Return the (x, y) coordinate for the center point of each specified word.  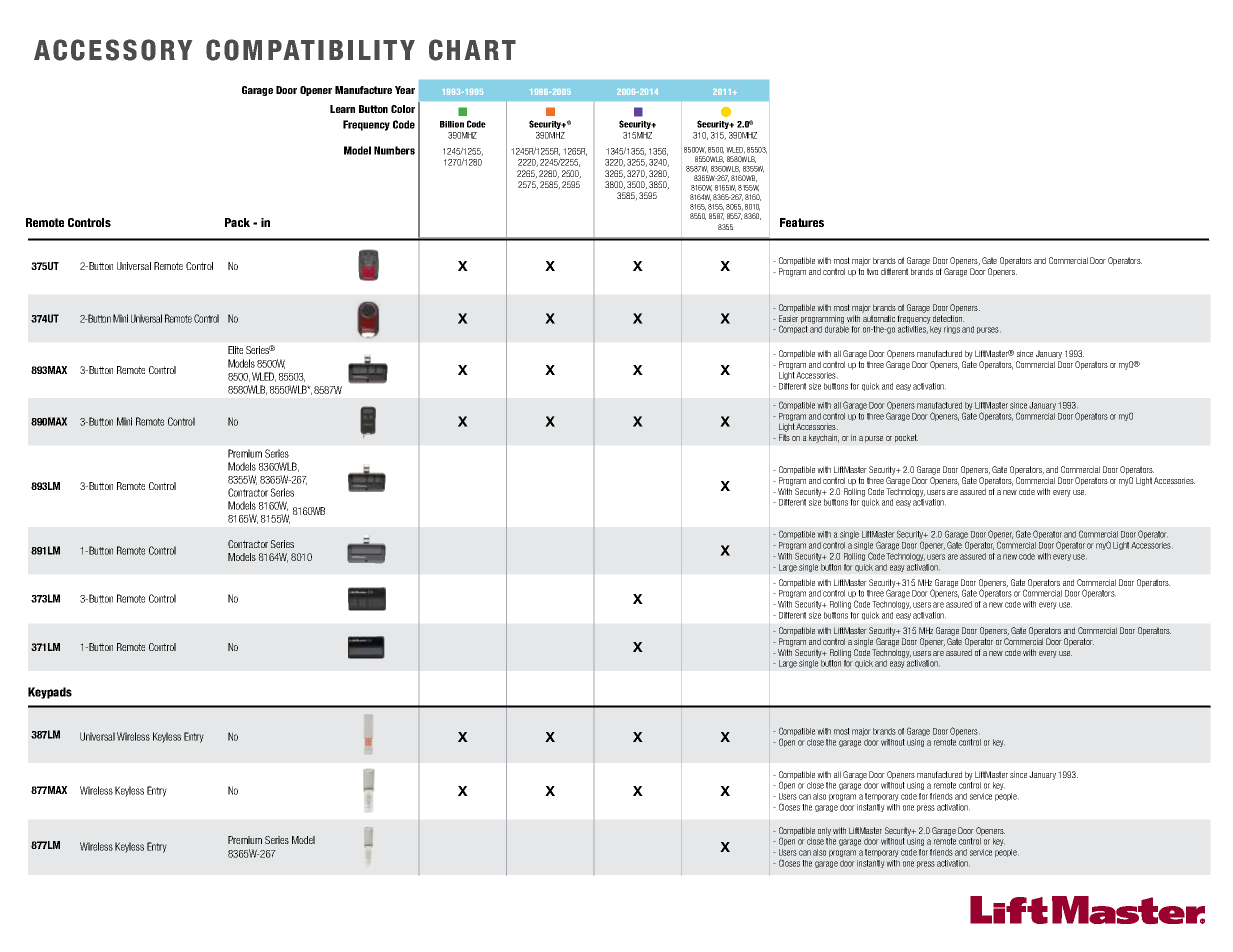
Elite (235, 350)
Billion (452, 124)
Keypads (50, 693)
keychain (824, 438)
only (824, 831)
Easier (788, 318)
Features (802, 222)
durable (837, 329)
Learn (342, 109)
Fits (784, 437)
